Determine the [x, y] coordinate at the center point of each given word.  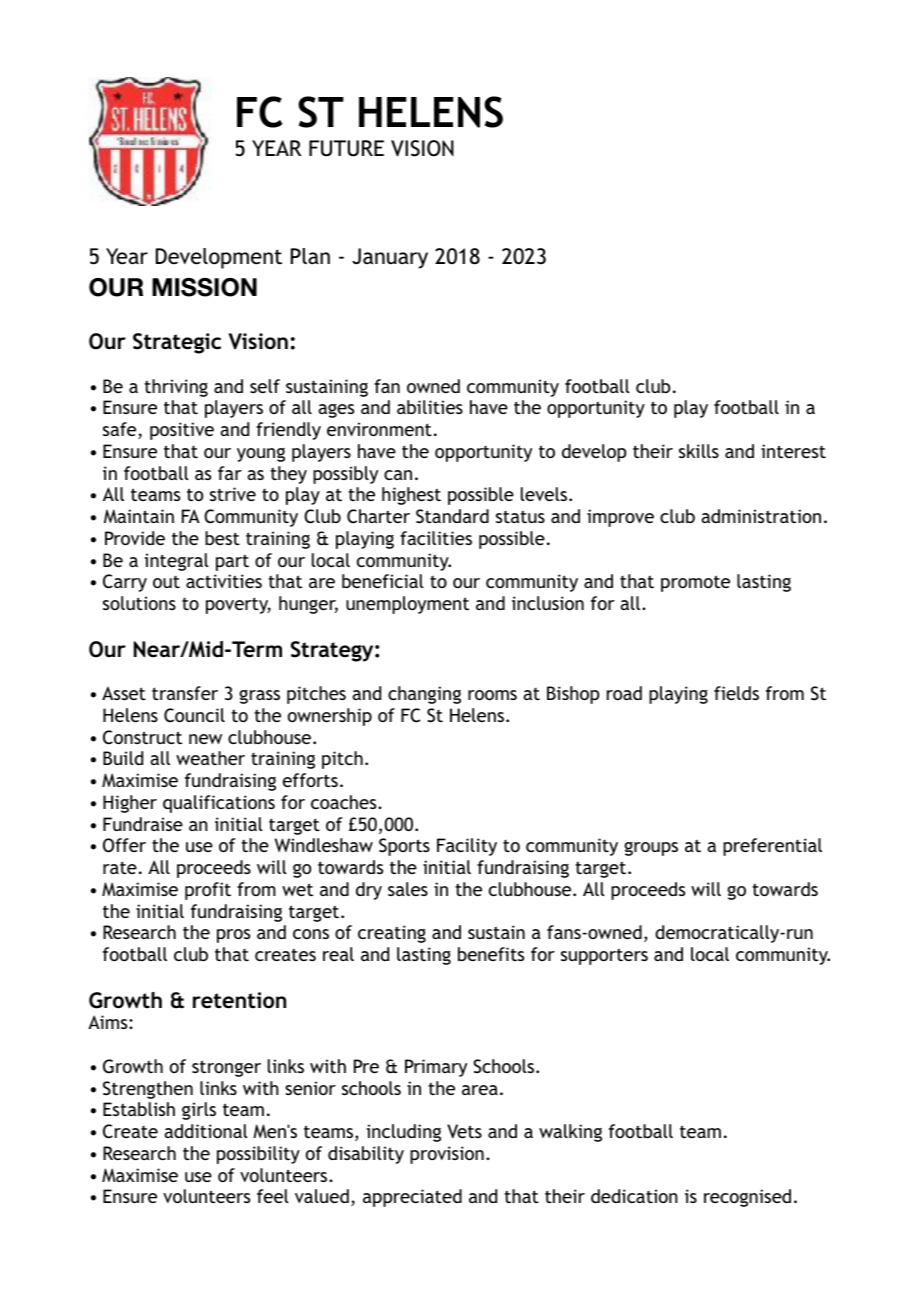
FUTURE [346, 148]
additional [206, 1131]
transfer [185, 693]
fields [736, 693]
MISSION [204, 287]
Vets [464, 1131]
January [390, 258]
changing [424, 695]
